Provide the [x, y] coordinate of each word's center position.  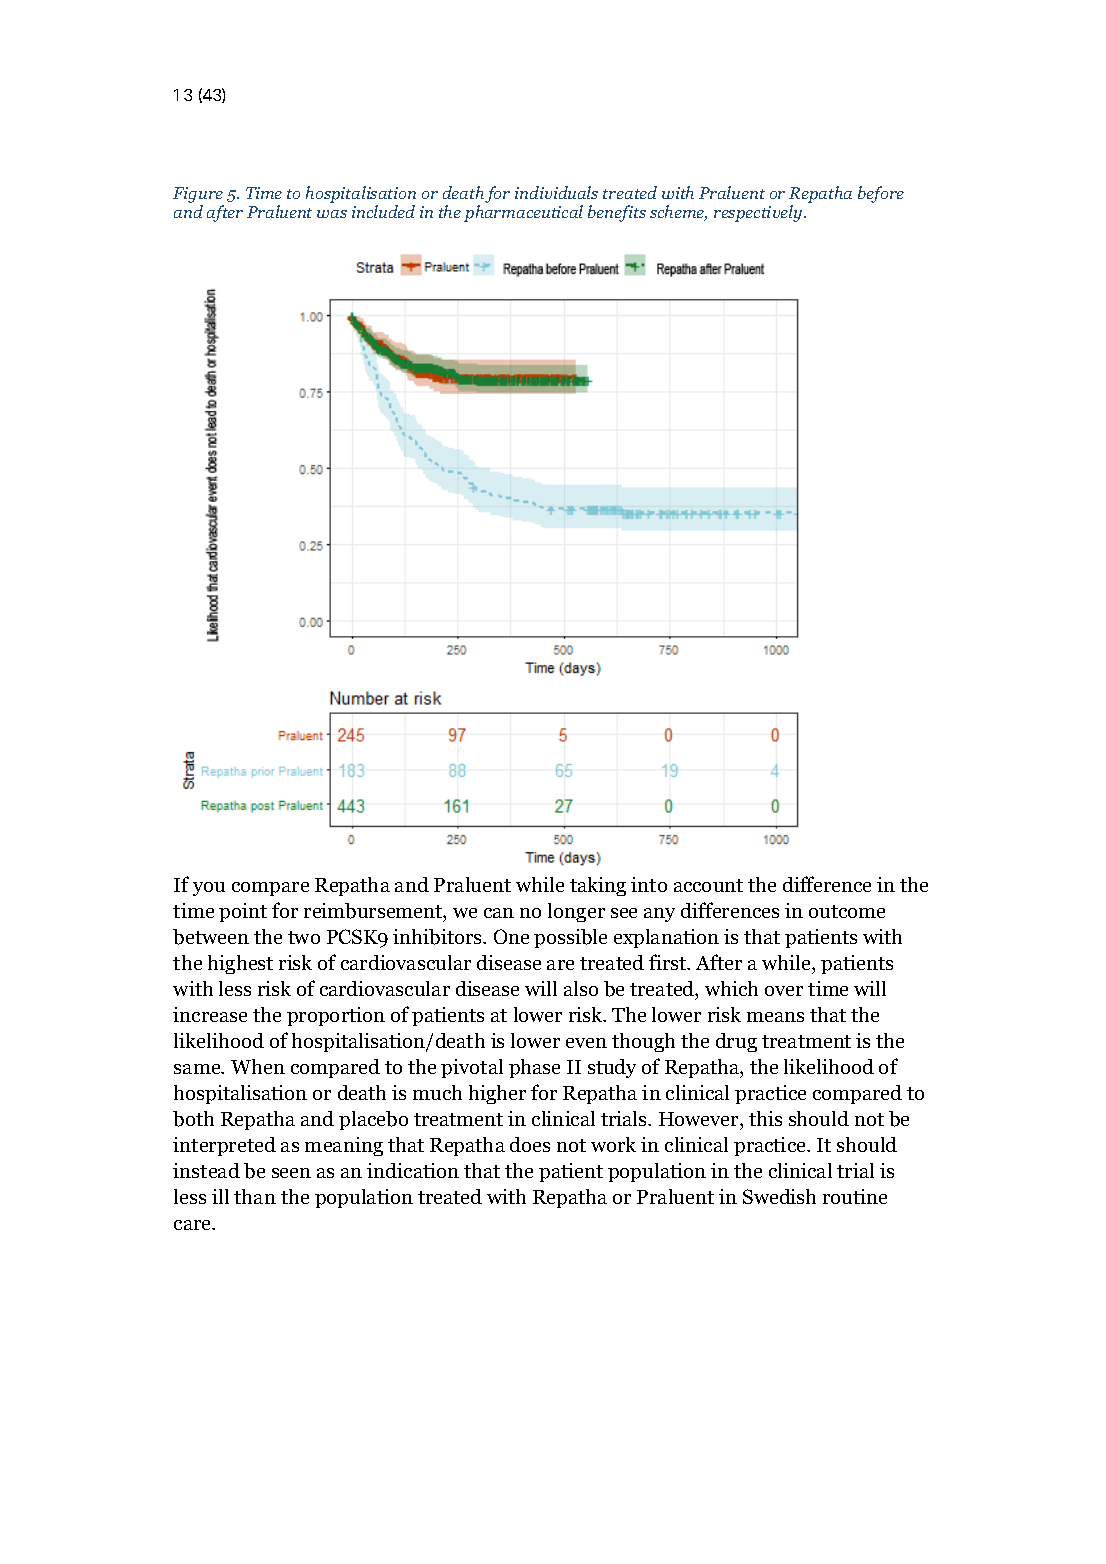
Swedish [779, 1196]
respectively [759, 213]
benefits [617, 213]
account [708, 885]
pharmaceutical [523, 213]
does [530, 1144]
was [332, 214]
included [383, 211]
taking [598, 886]
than [255, 1196]
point [243, 912]
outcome [847, 911]
